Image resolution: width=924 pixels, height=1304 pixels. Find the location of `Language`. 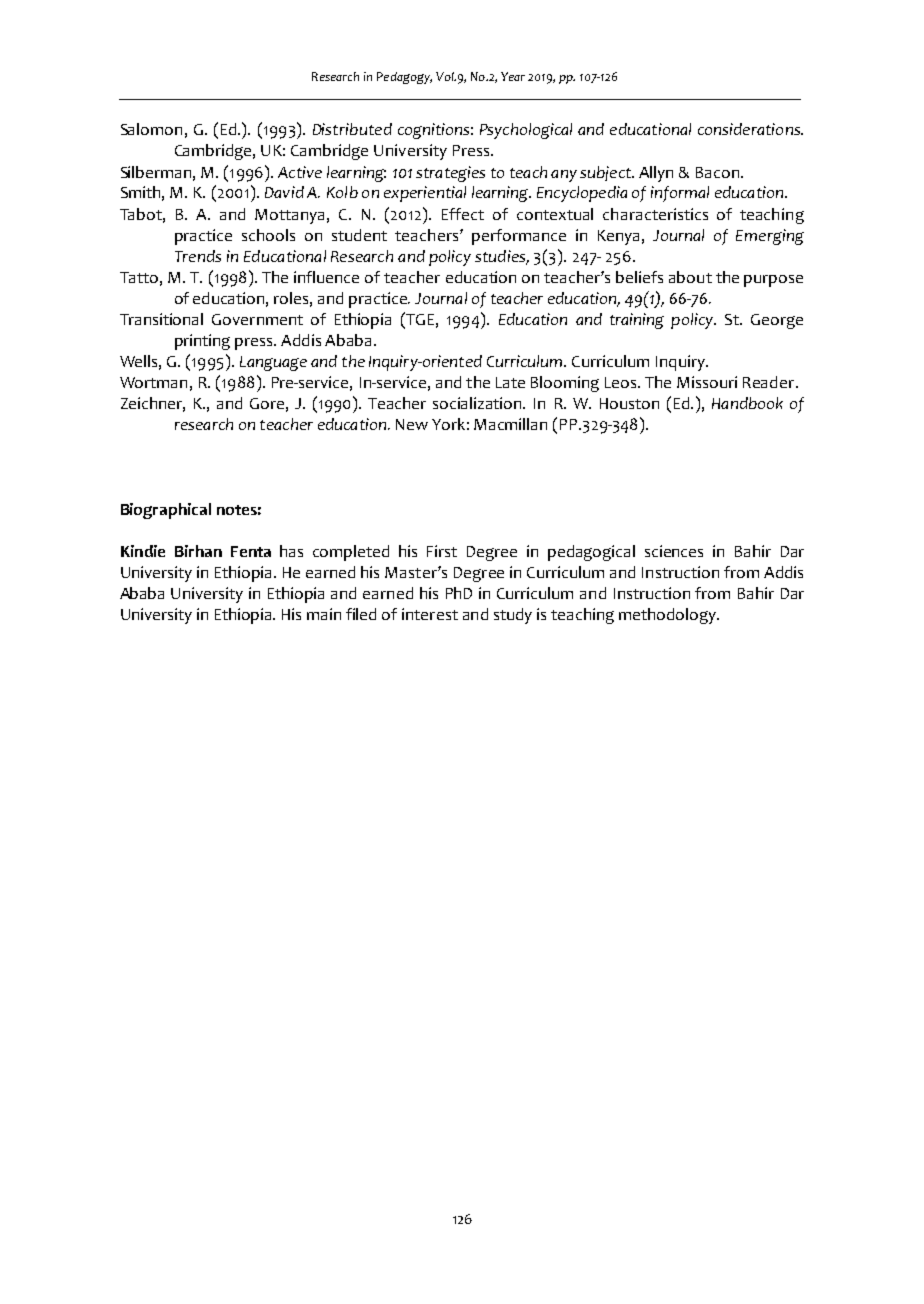

Language is located at coordinates (273, 363).
